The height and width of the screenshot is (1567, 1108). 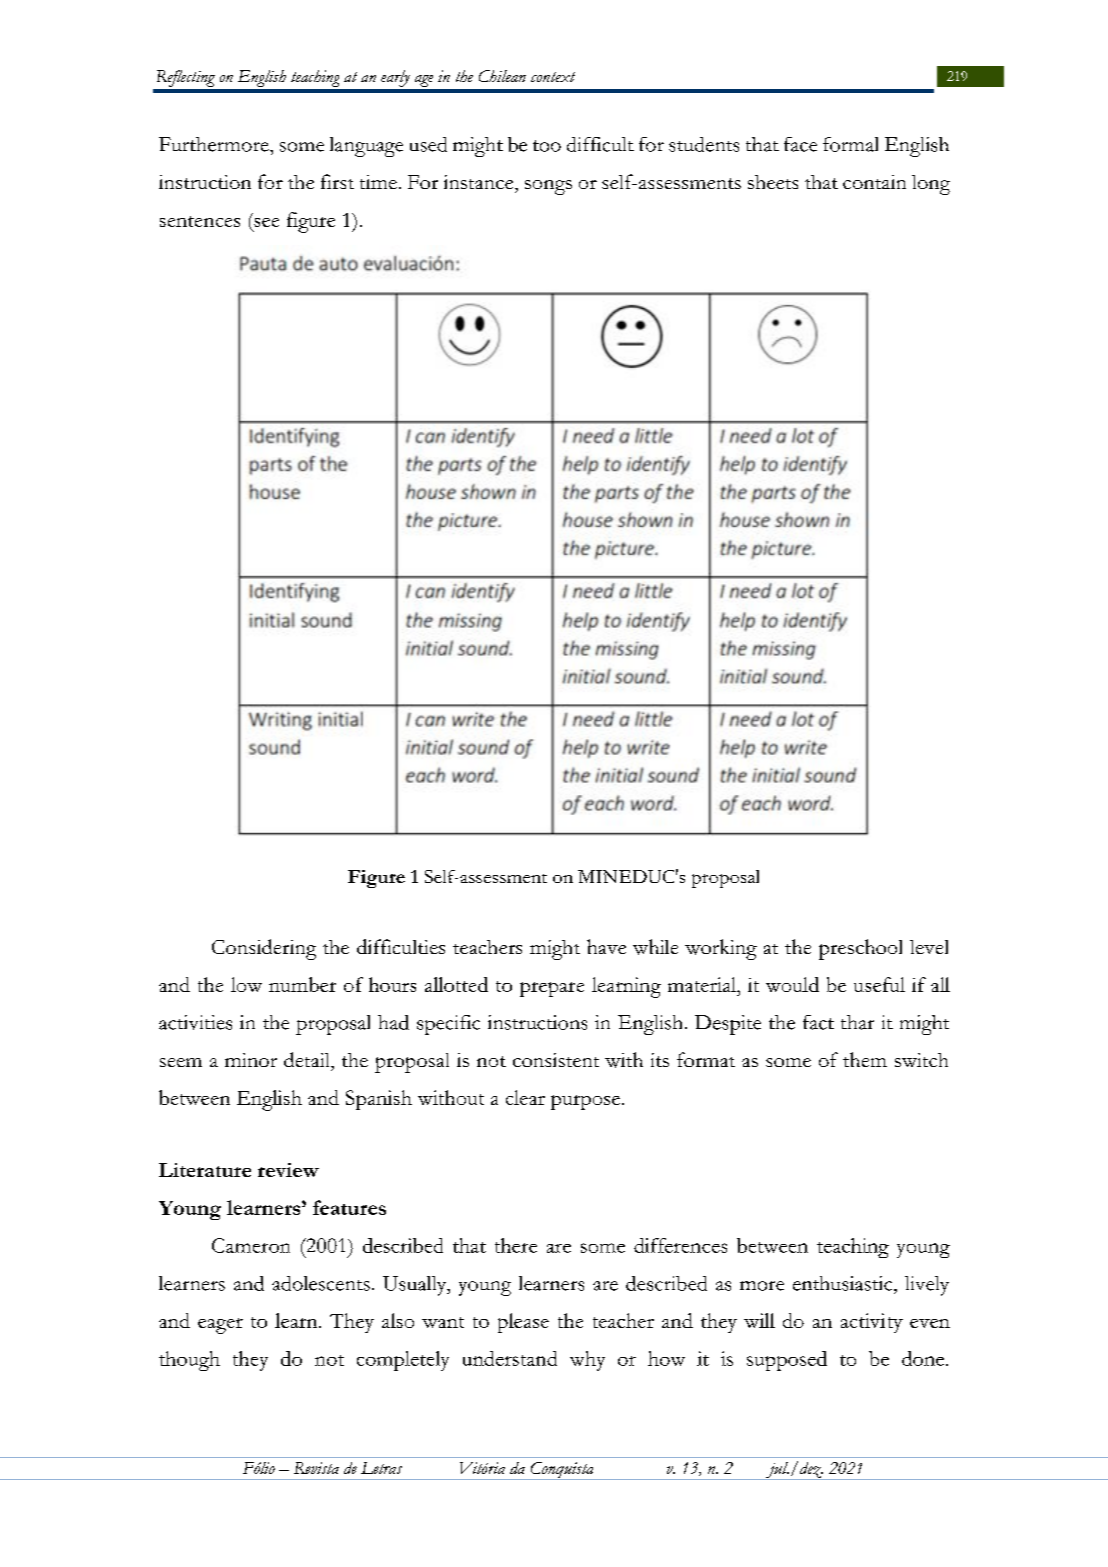 What do you see at coordinates (547, 146) in the screenshot?
I see `too` at bounding box center [547, 146].
